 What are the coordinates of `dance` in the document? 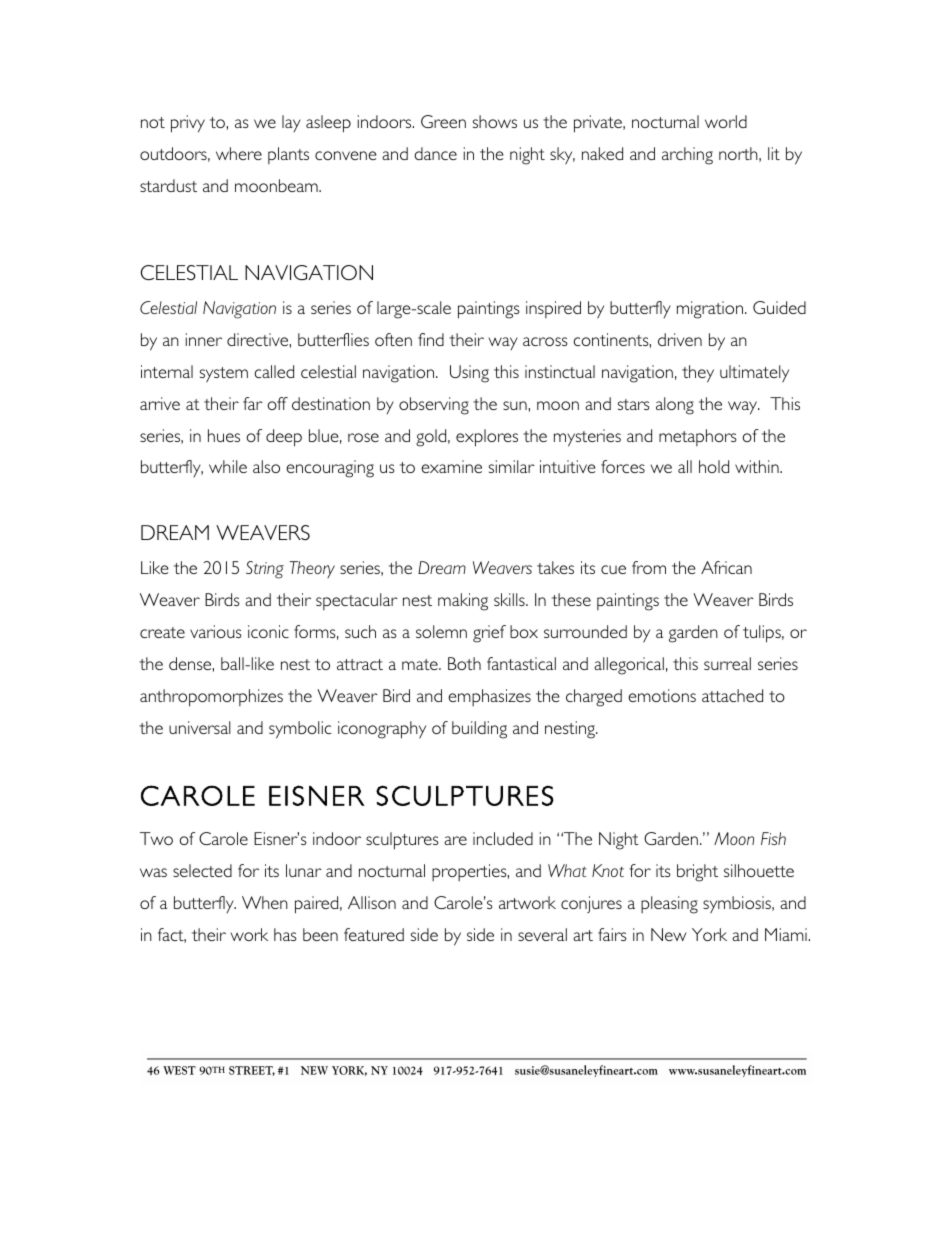 It's located at (435, 153).
